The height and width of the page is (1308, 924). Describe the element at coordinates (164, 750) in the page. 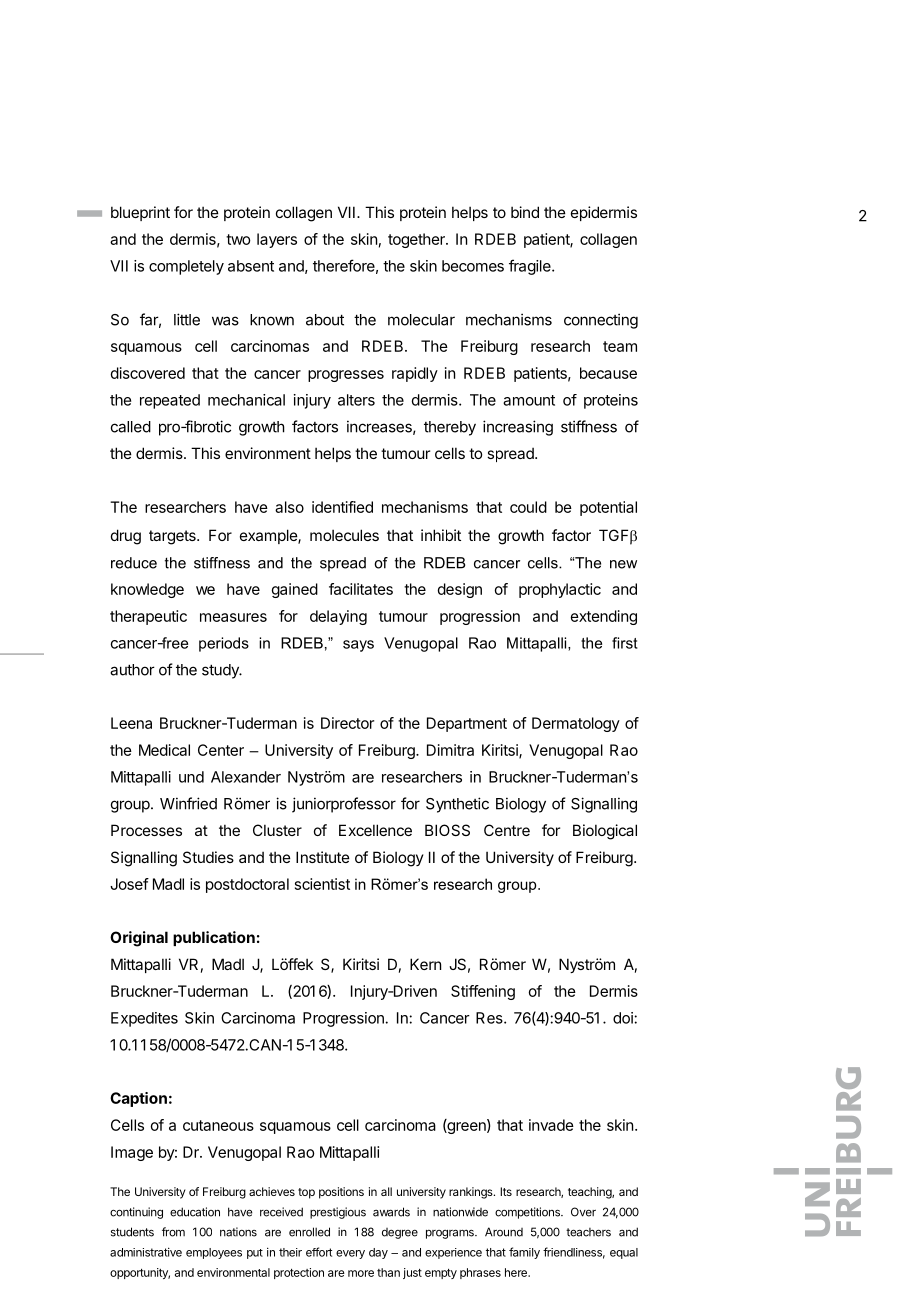

I see `Medical` at that location.
